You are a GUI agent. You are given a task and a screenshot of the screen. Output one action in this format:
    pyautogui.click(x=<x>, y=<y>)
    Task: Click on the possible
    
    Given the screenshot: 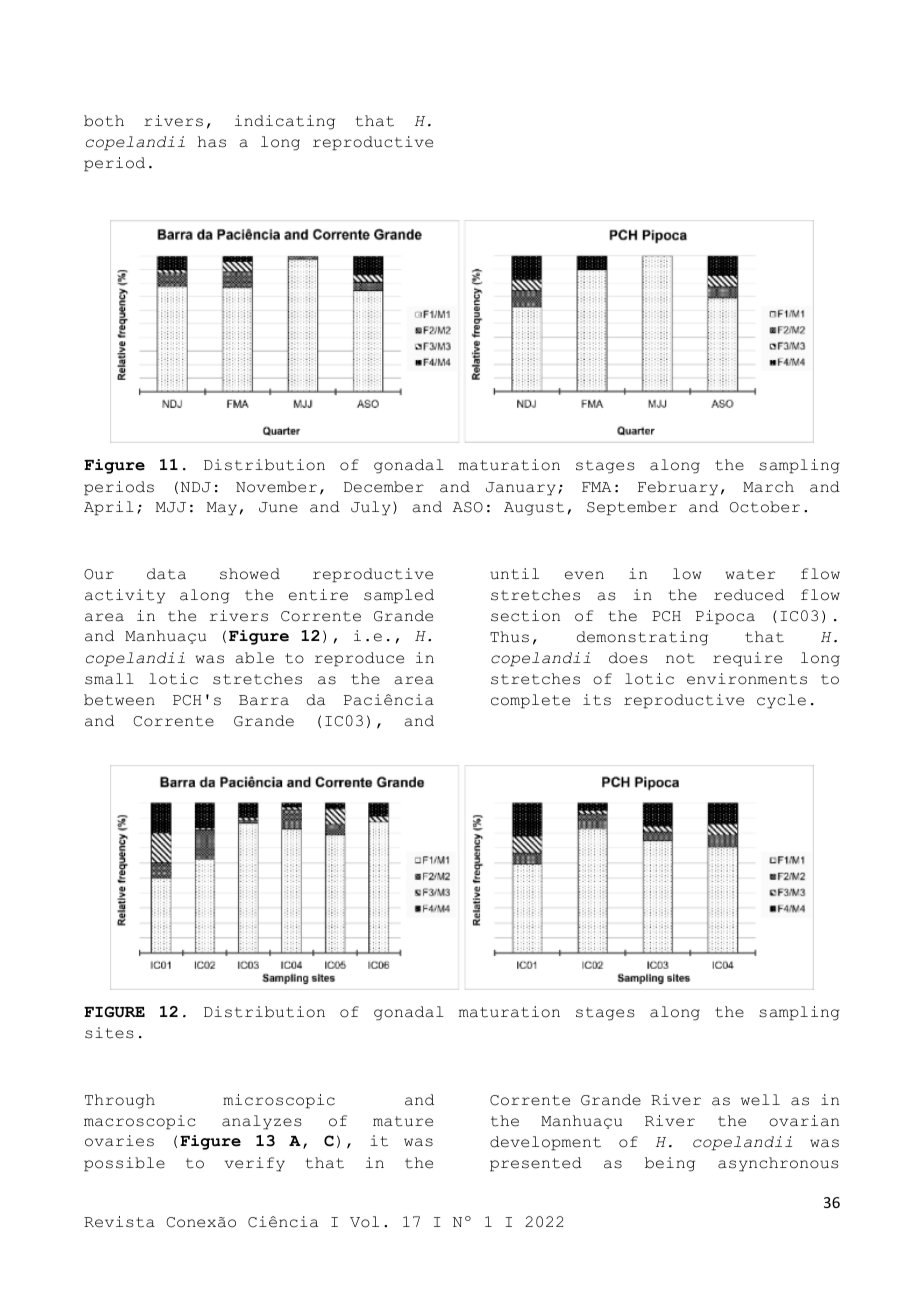 What is the action you would take?
    pyautogui.click(x=124, y=1164)
